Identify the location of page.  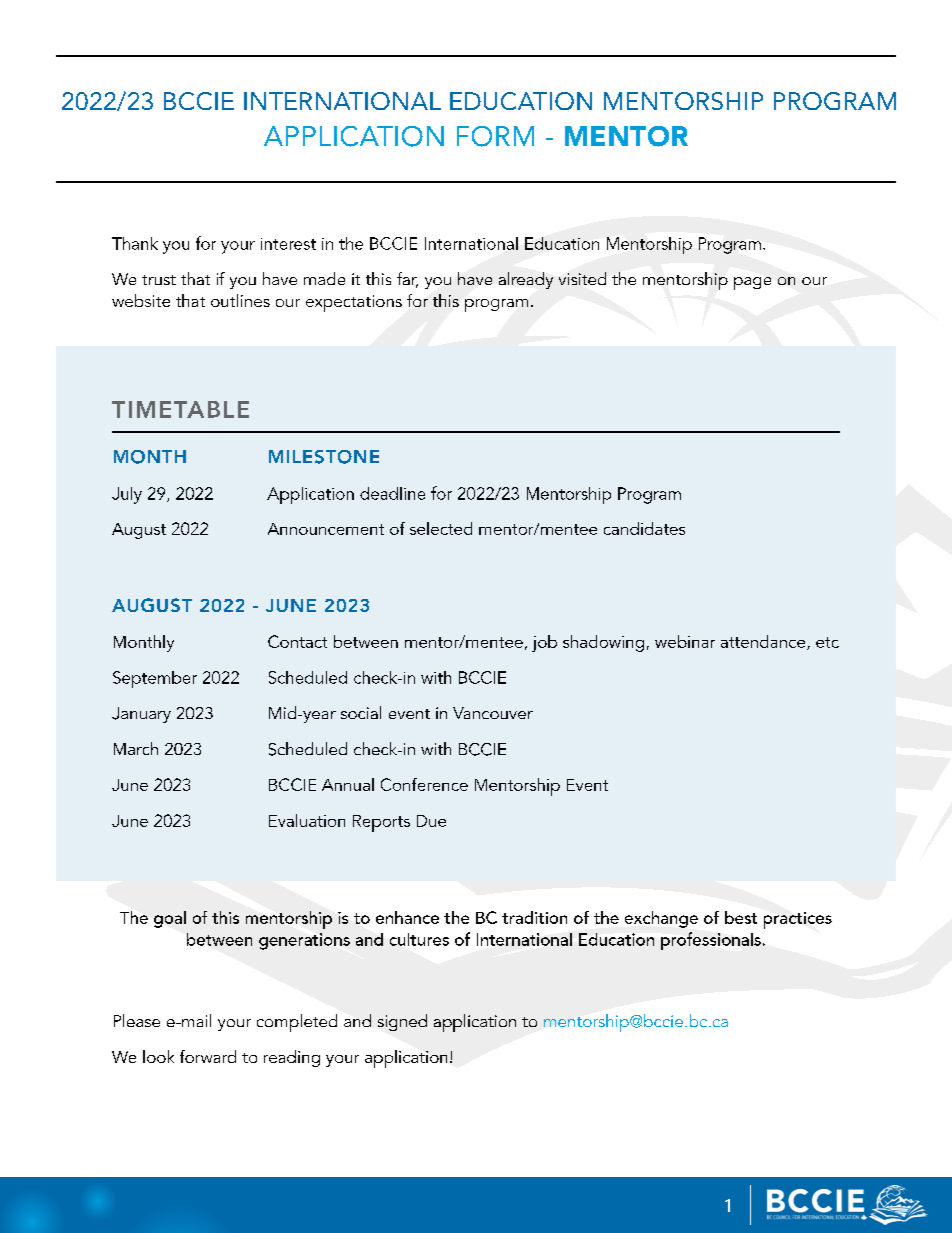
(752, 283).
